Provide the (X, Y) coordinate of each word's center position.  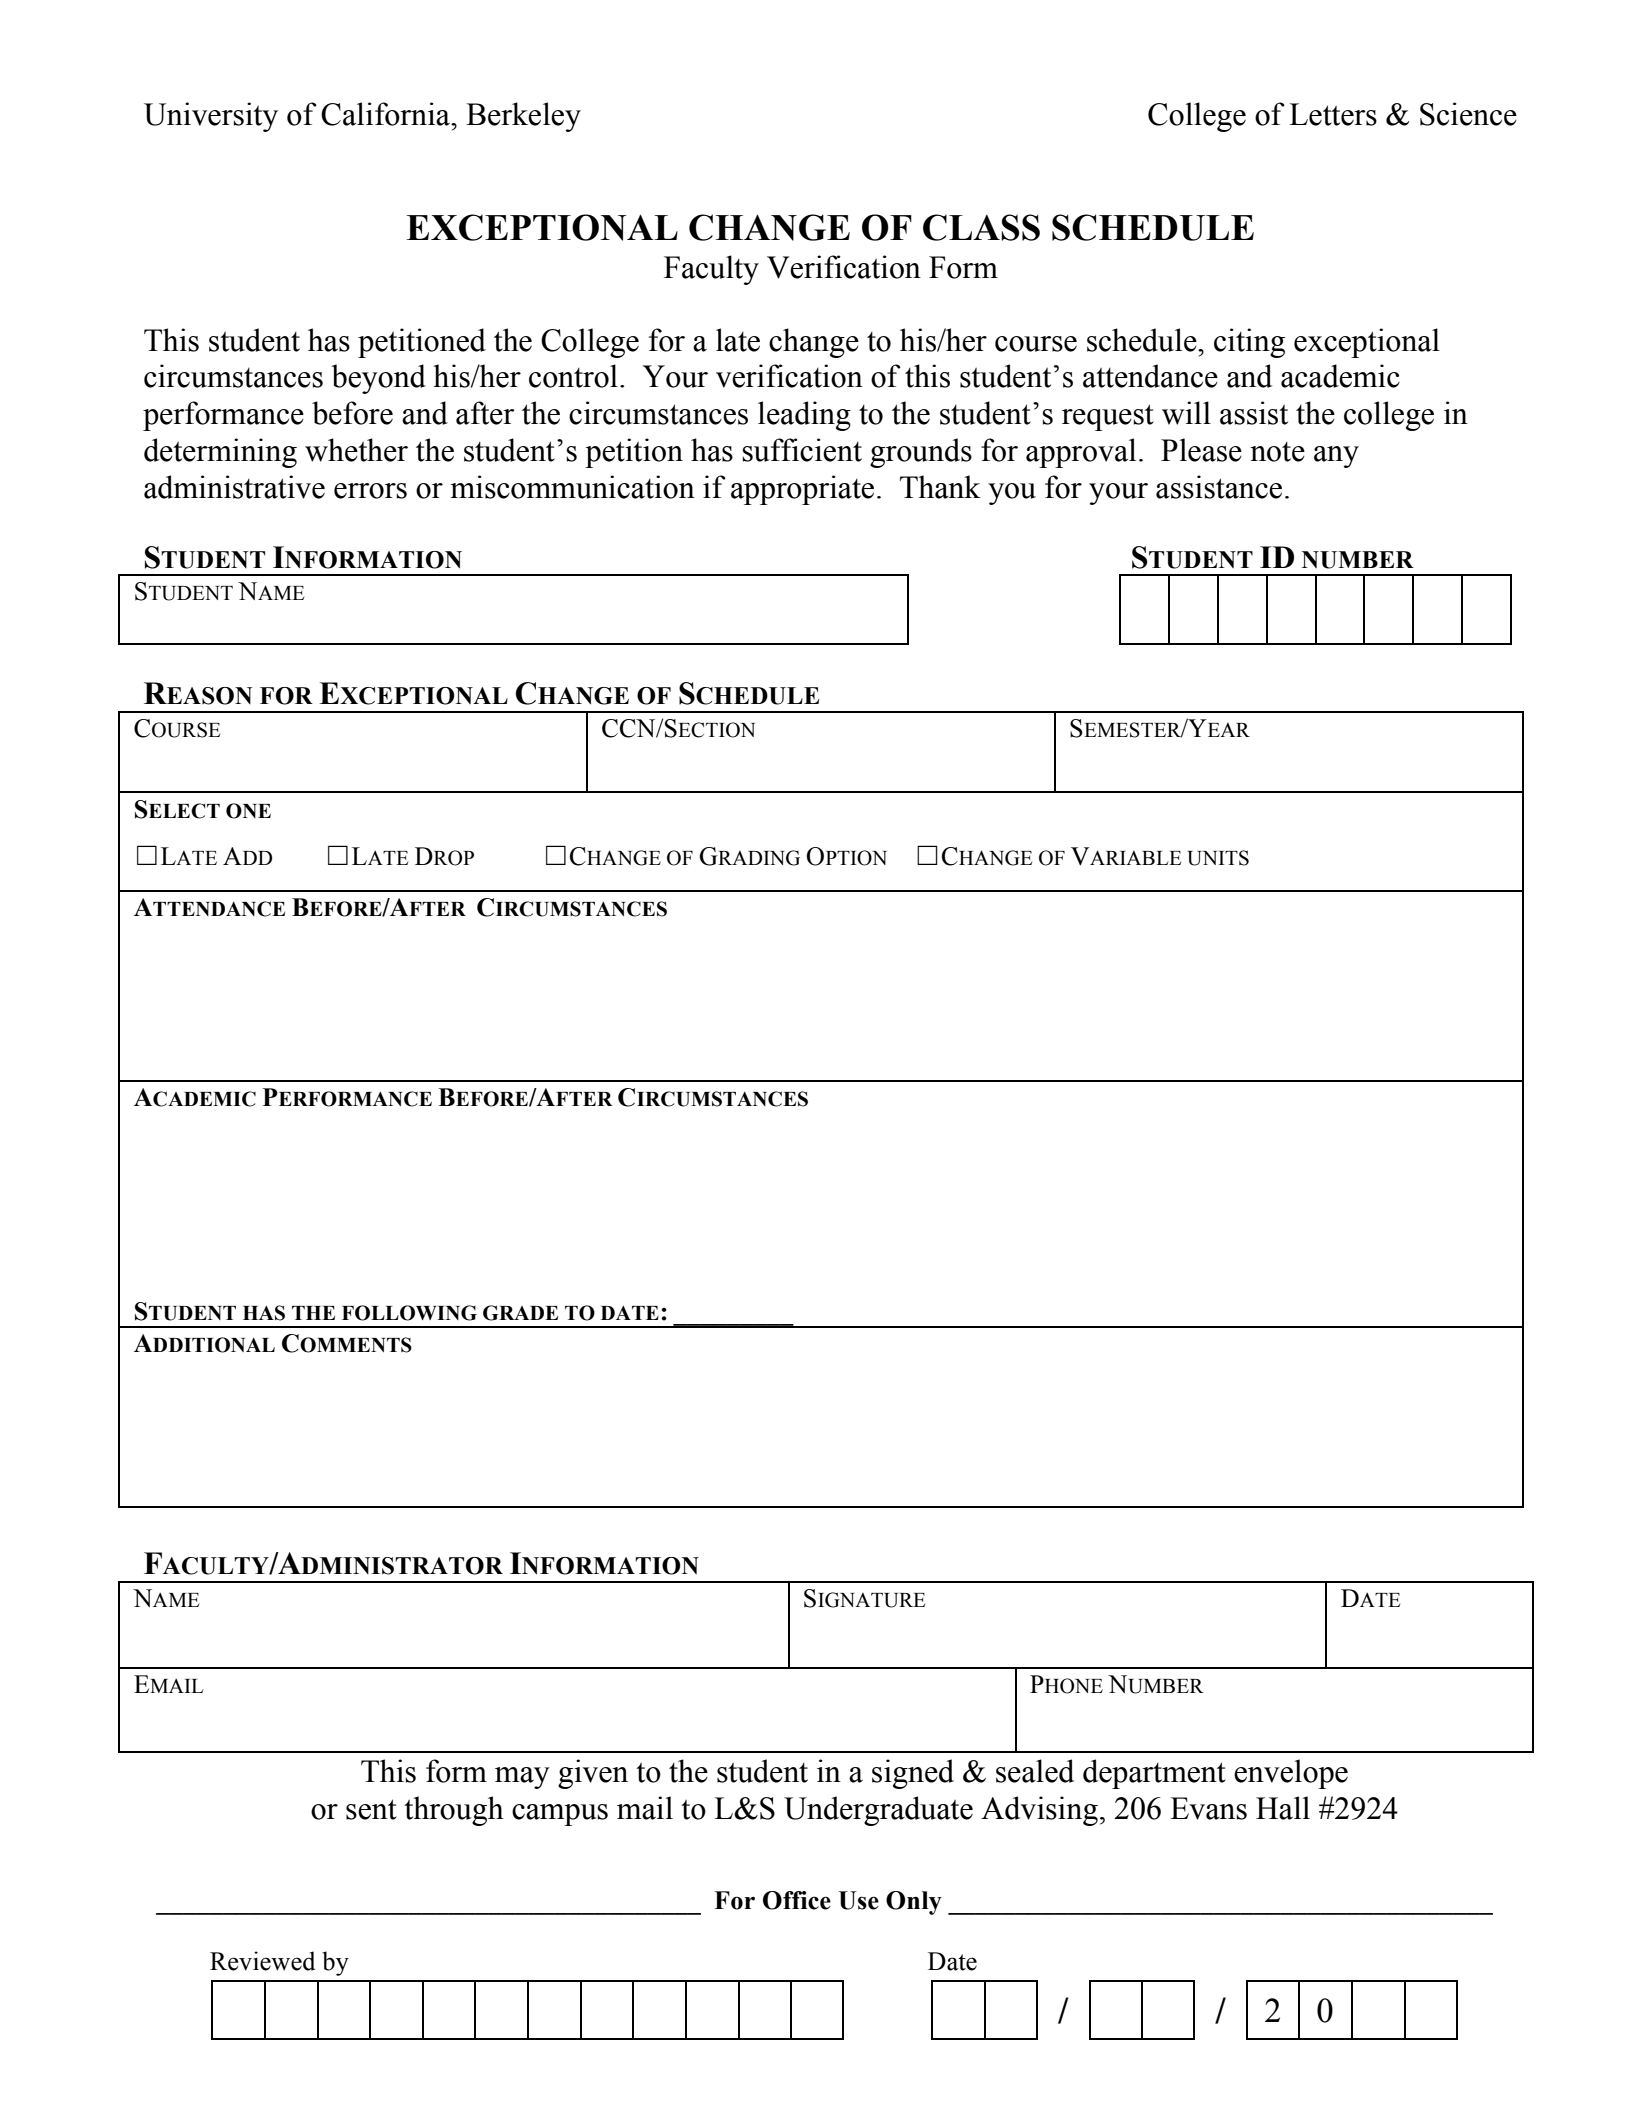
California (387, 114)
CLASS (981, 227)
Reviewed (262, 1961)
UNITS (1218, 858)
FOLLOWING (409, 1313)
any (1336, 457)
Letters (1333, 114)
